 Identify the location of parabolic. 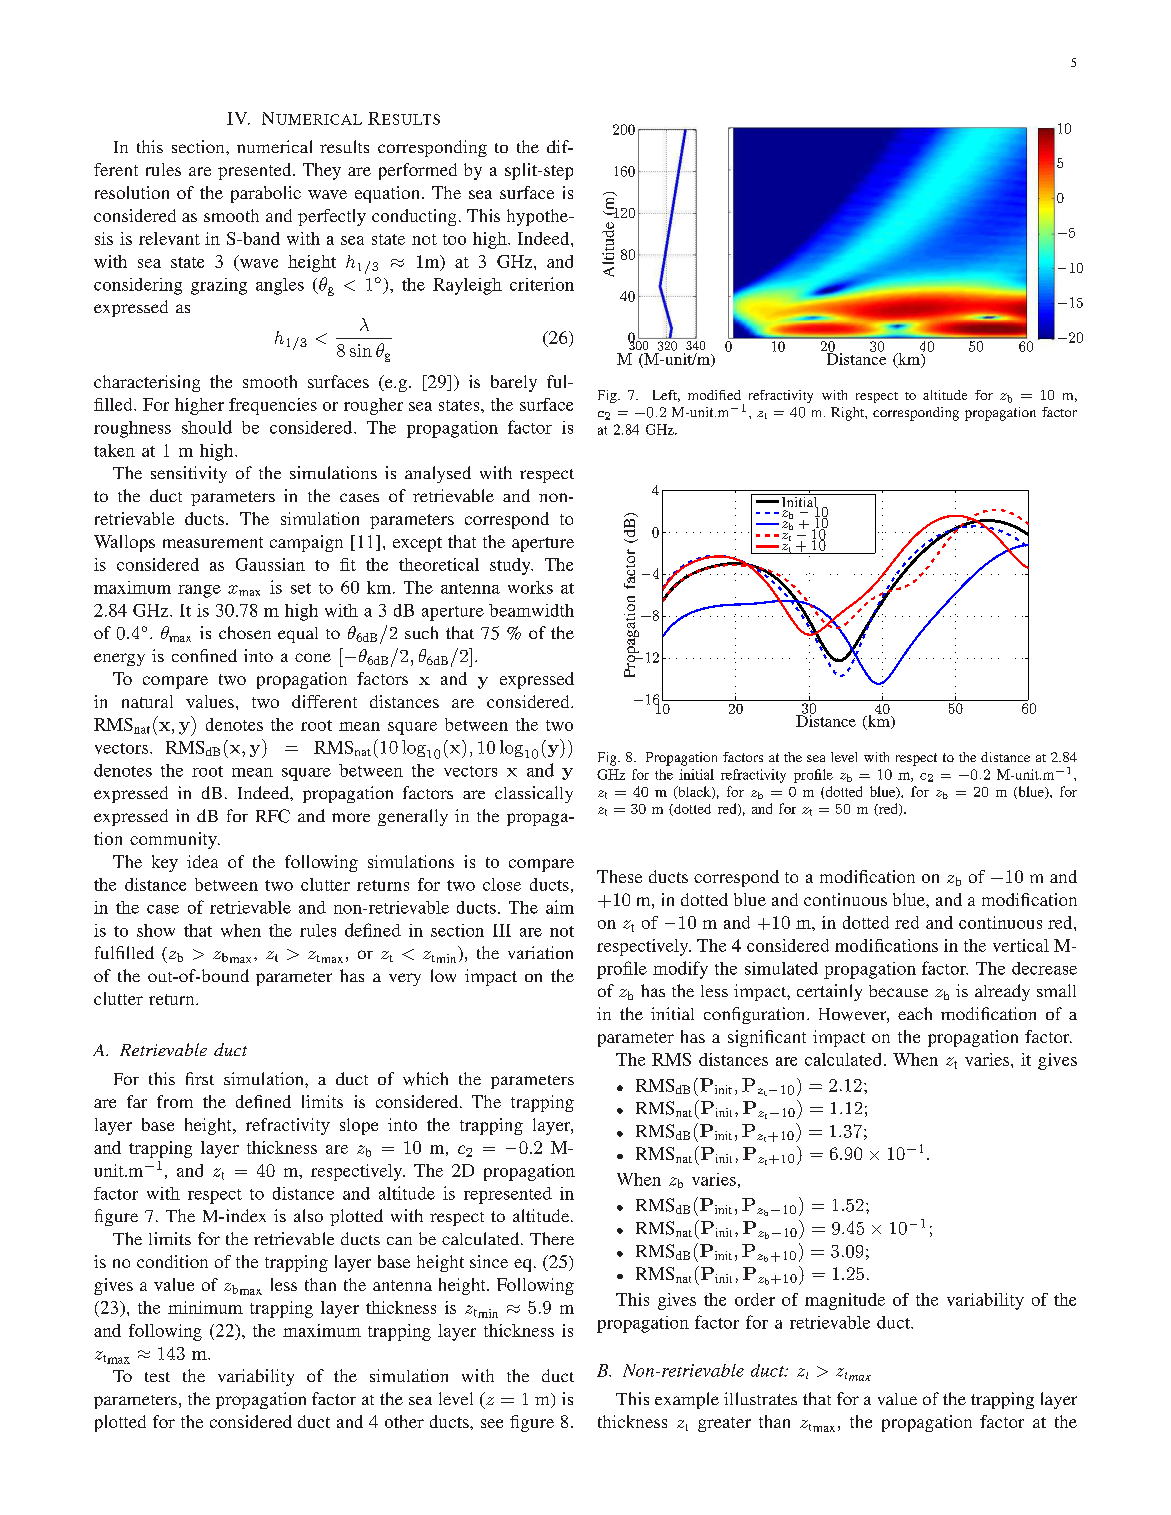
(266, 194).
